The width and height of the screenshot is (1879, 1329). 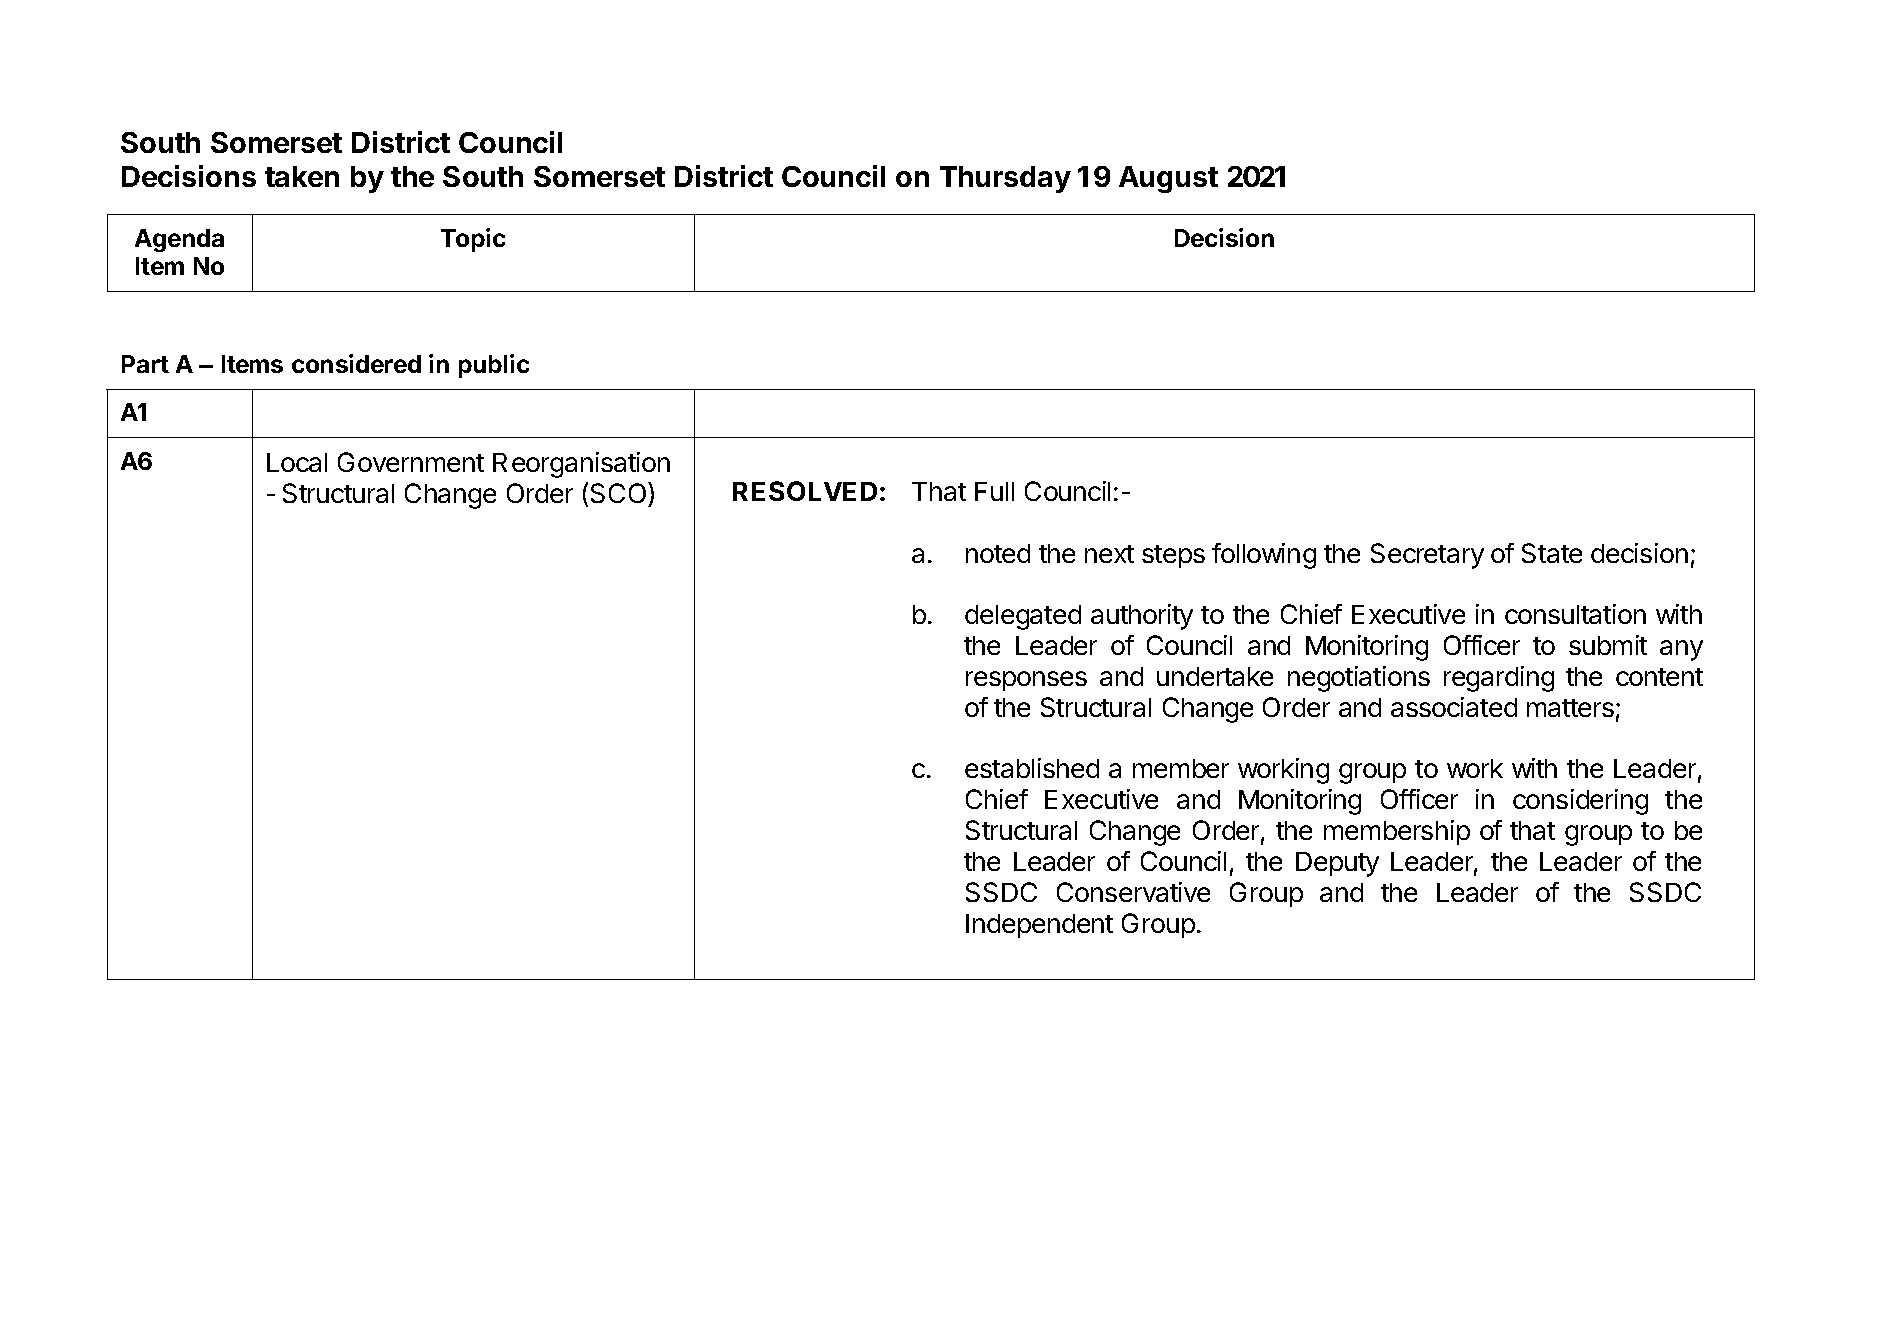 I want to click on Local, so click(x=297, y=462).
